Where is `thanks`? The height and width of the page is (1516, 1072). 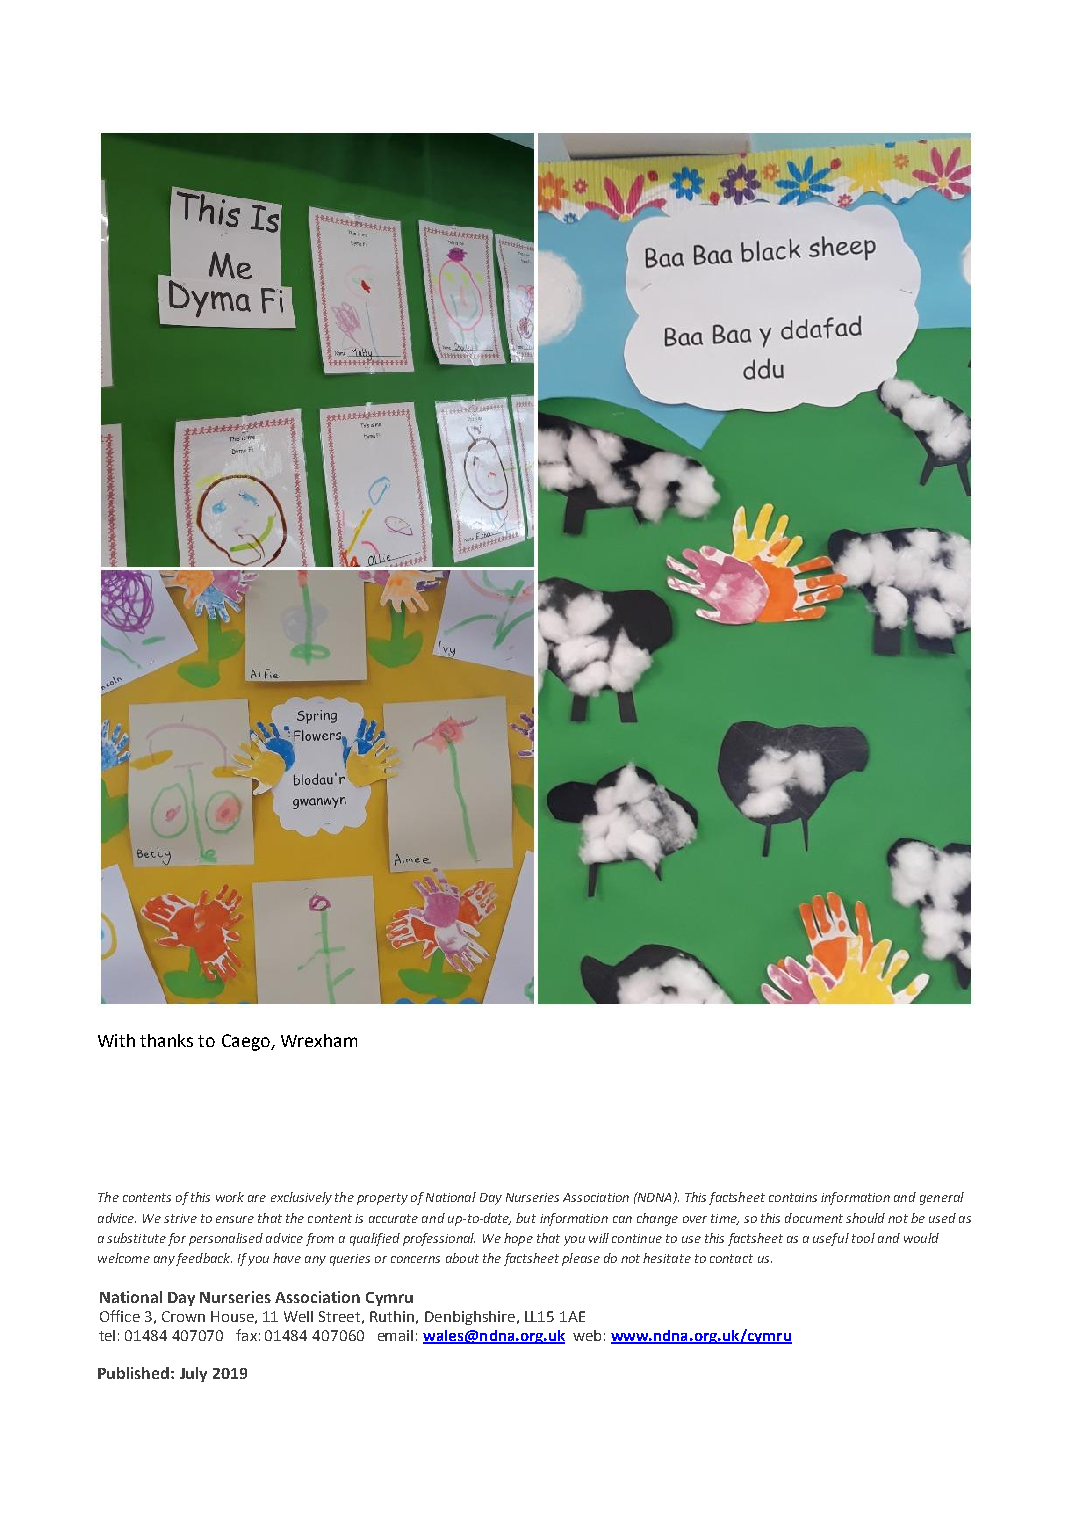
thanks is located at coordinates (166, 1040).
